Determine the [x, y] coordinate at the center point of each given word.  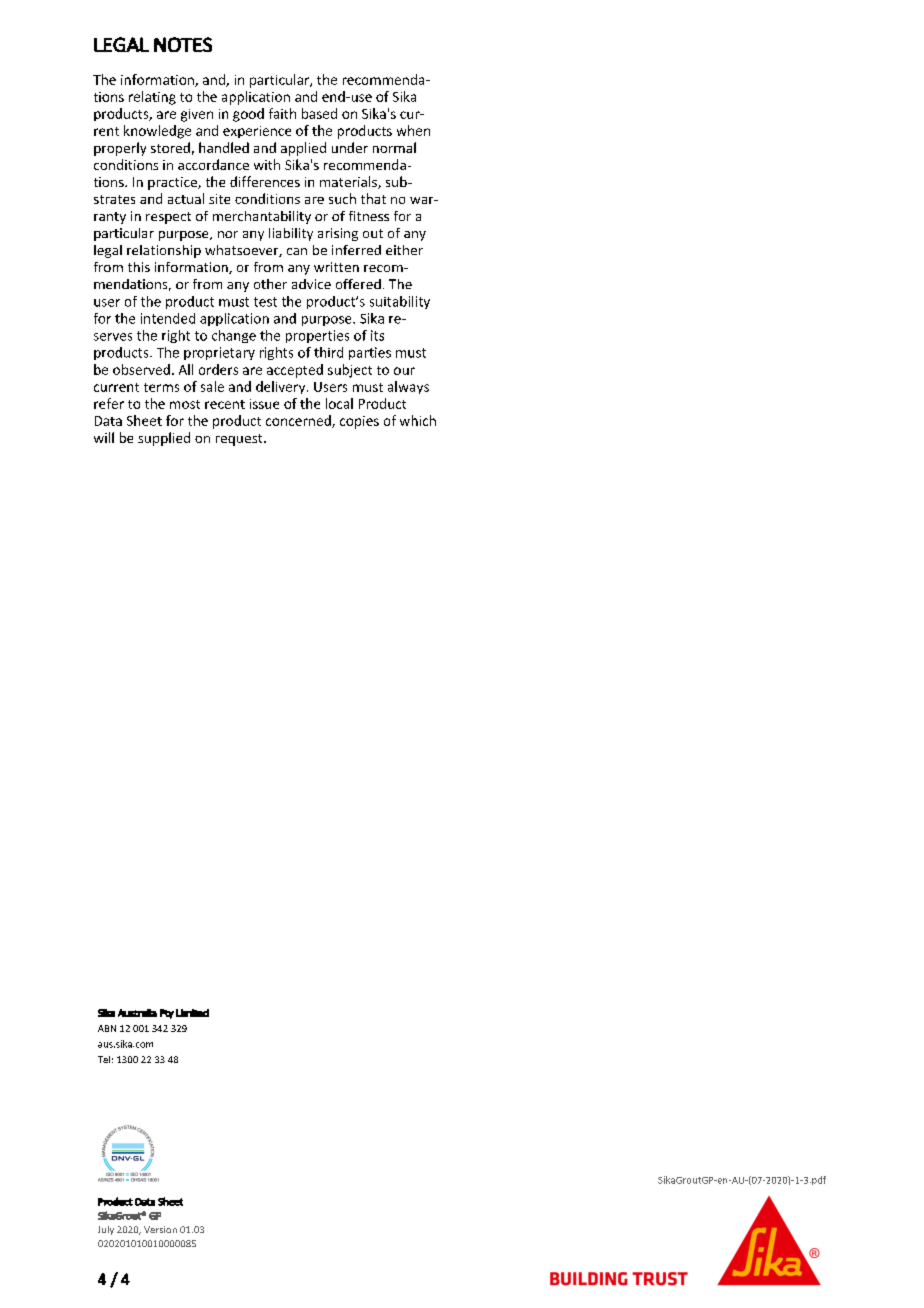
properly [120, 149]
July [106, 1230]
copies [359, 422]
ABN [107, 1028]
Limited [192, 1013]
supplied [164, 439]
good [248, 115]
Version [160, 1229]
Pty [167, 1014]
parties [370, 353]
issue [264, 404]
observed [141, 369]
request [240, 440]
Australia [137, 1013]
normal [394, 147]
